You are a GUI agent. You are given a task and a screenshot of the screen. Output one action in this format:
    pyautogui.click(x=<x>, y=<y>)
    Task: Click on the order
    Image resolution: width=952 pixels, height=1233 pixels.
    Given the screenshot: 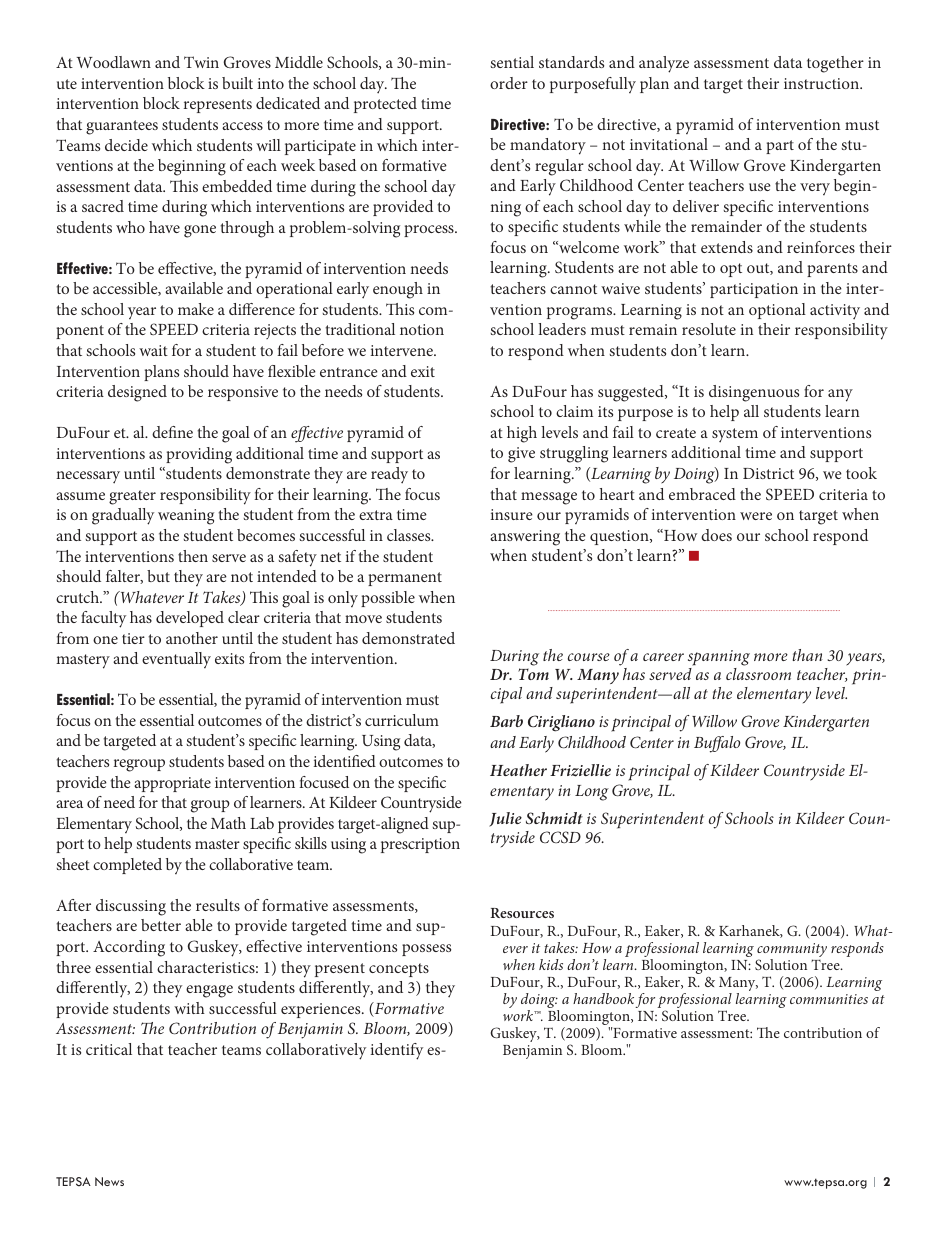 What is the action you would take?
    pyautogui.click(x=509, y=83)
